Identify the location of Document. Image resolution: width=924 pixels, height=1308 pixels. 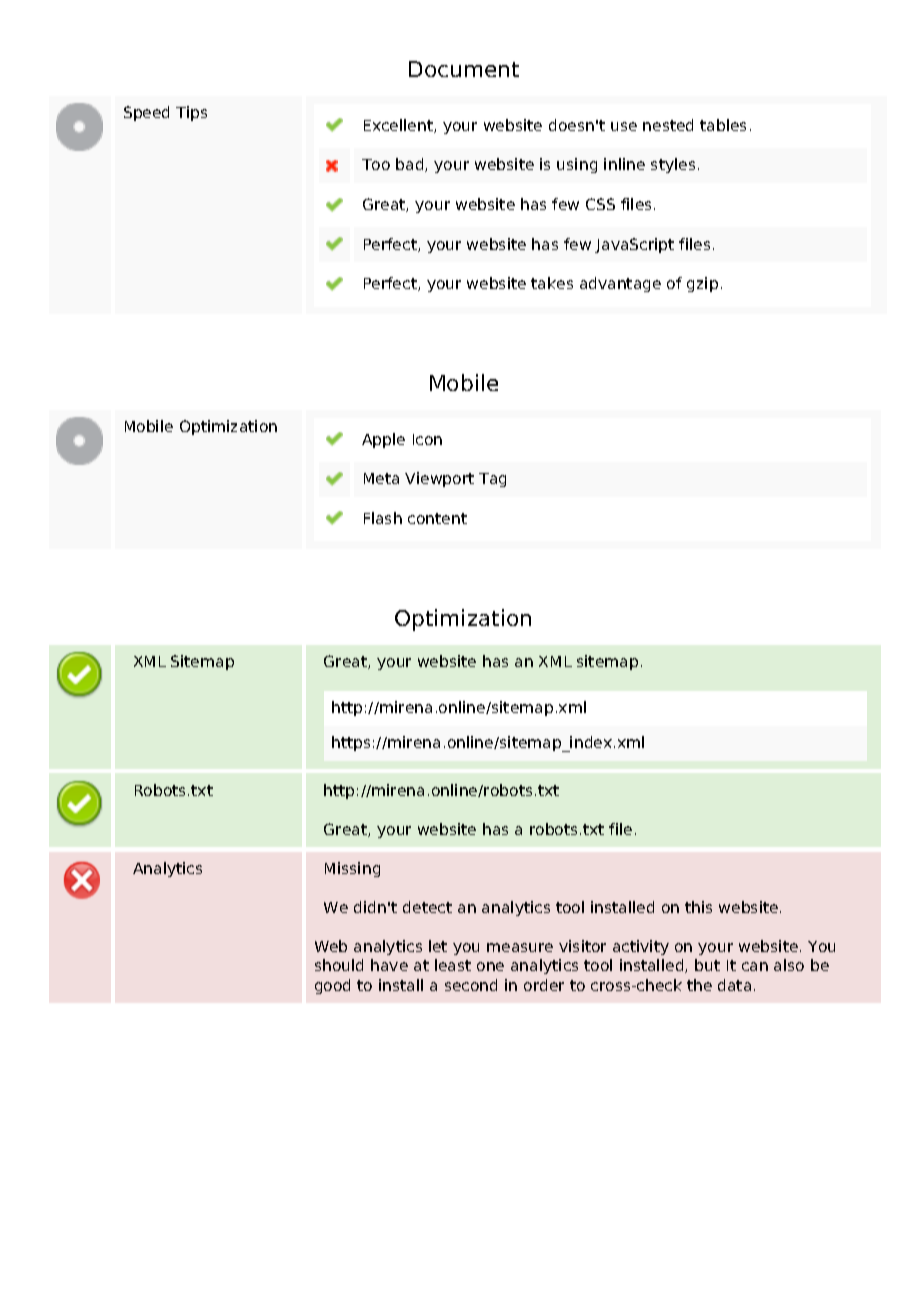
(464, 69).
